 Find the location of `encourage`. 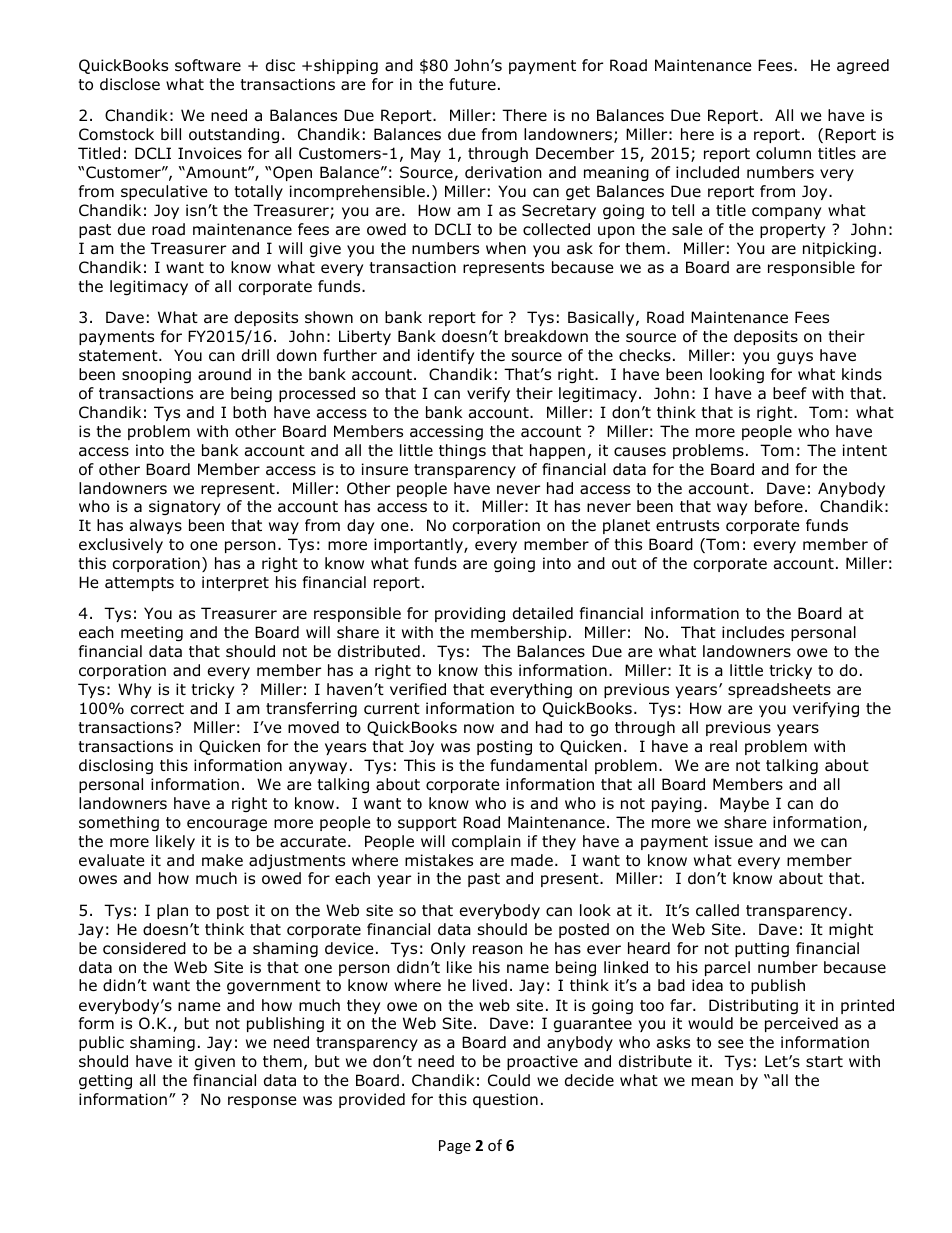

encourage is located at coordinates (227, 825).
